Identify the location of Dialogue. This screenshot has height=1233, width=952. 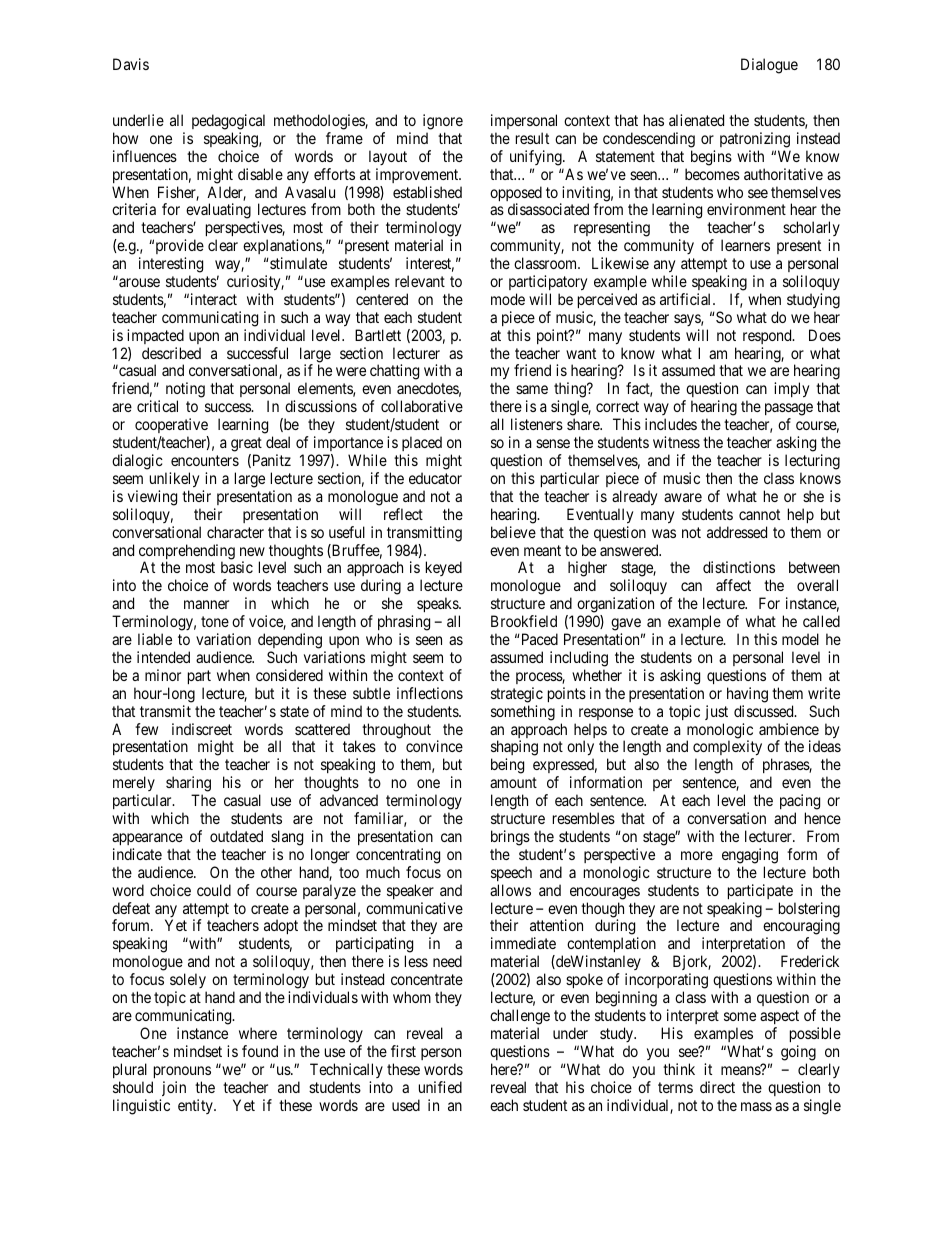
(769, 66).
